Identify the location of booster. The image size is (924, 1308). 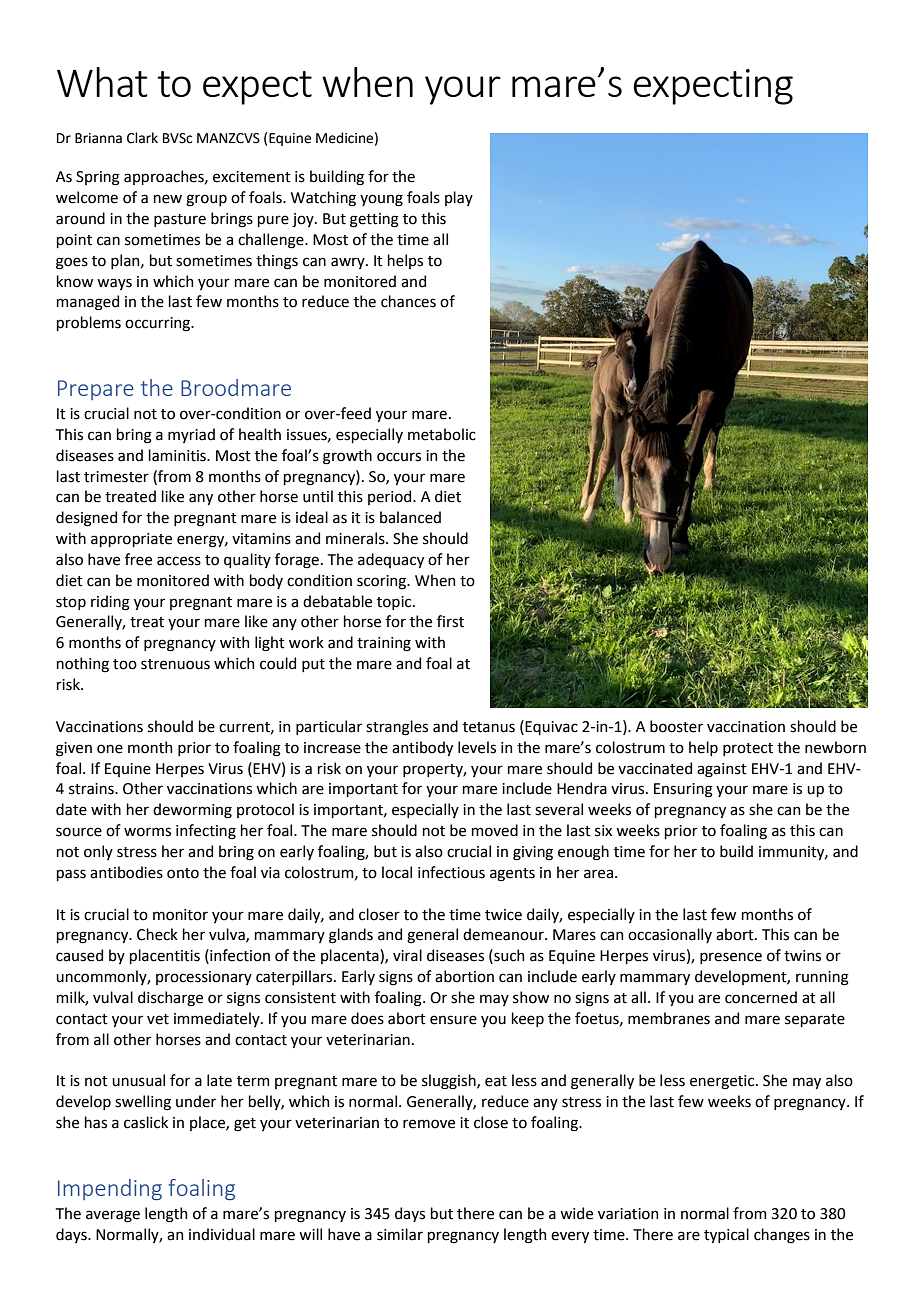
(676, 726).
